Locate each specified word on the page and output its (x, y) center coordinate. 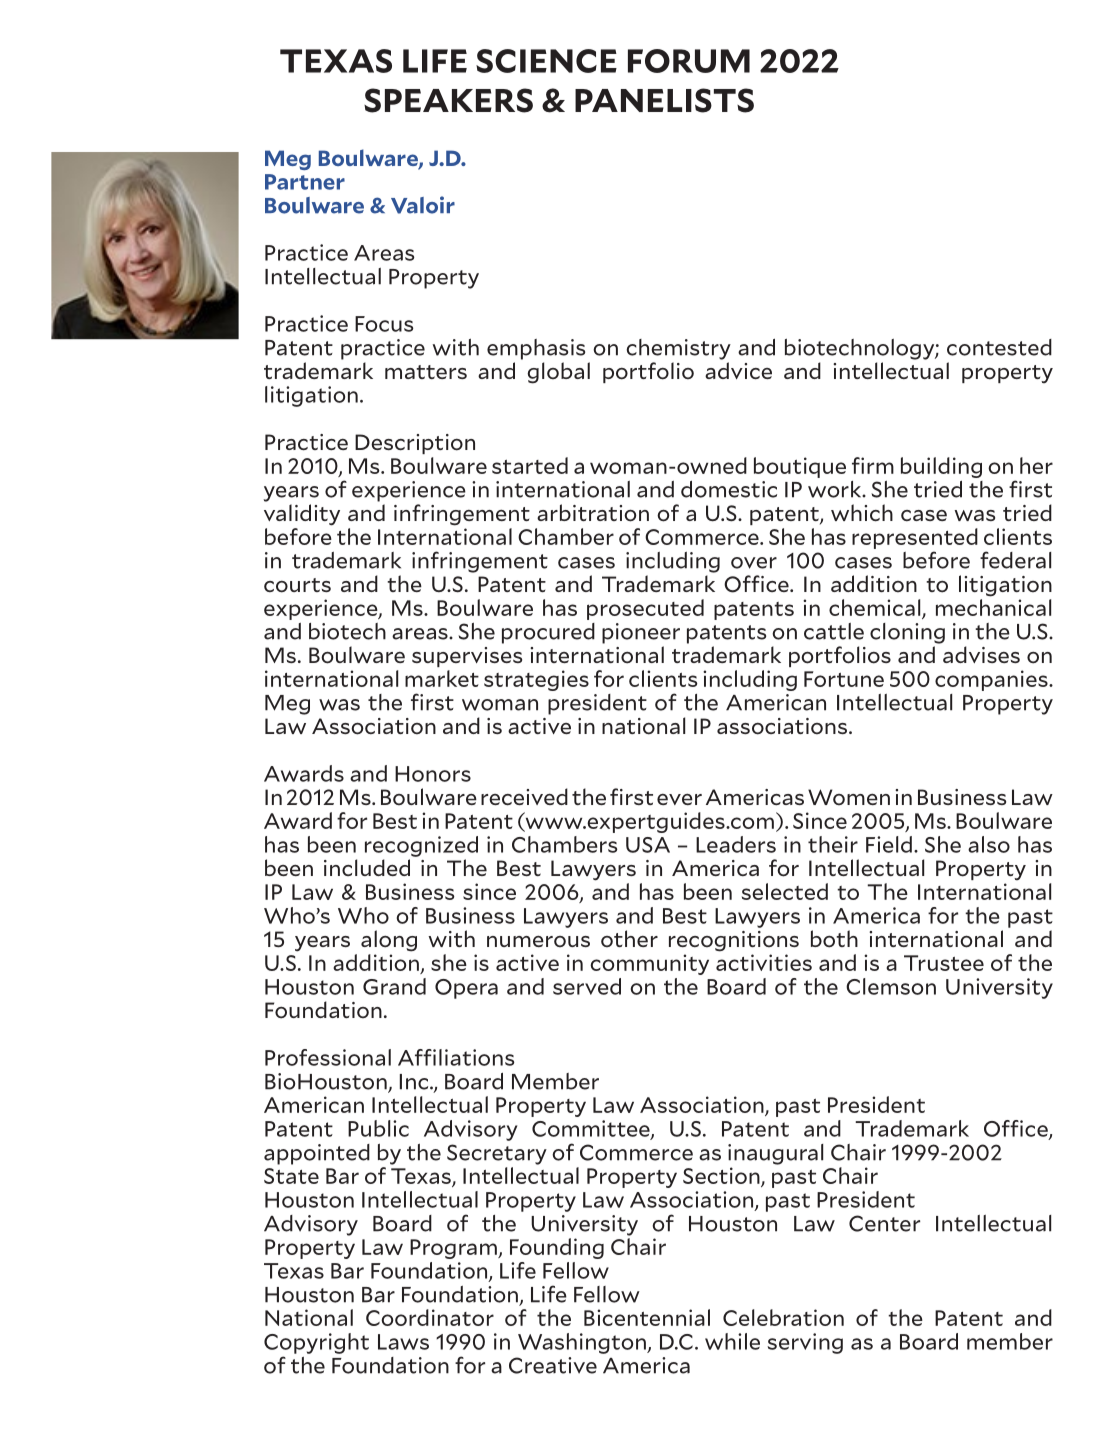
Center (884, 1223)
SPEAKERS (448, 100)
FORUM (689, 61)
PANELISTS (664, 100)
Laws (403, 1342)
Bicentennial (647, 1317)
